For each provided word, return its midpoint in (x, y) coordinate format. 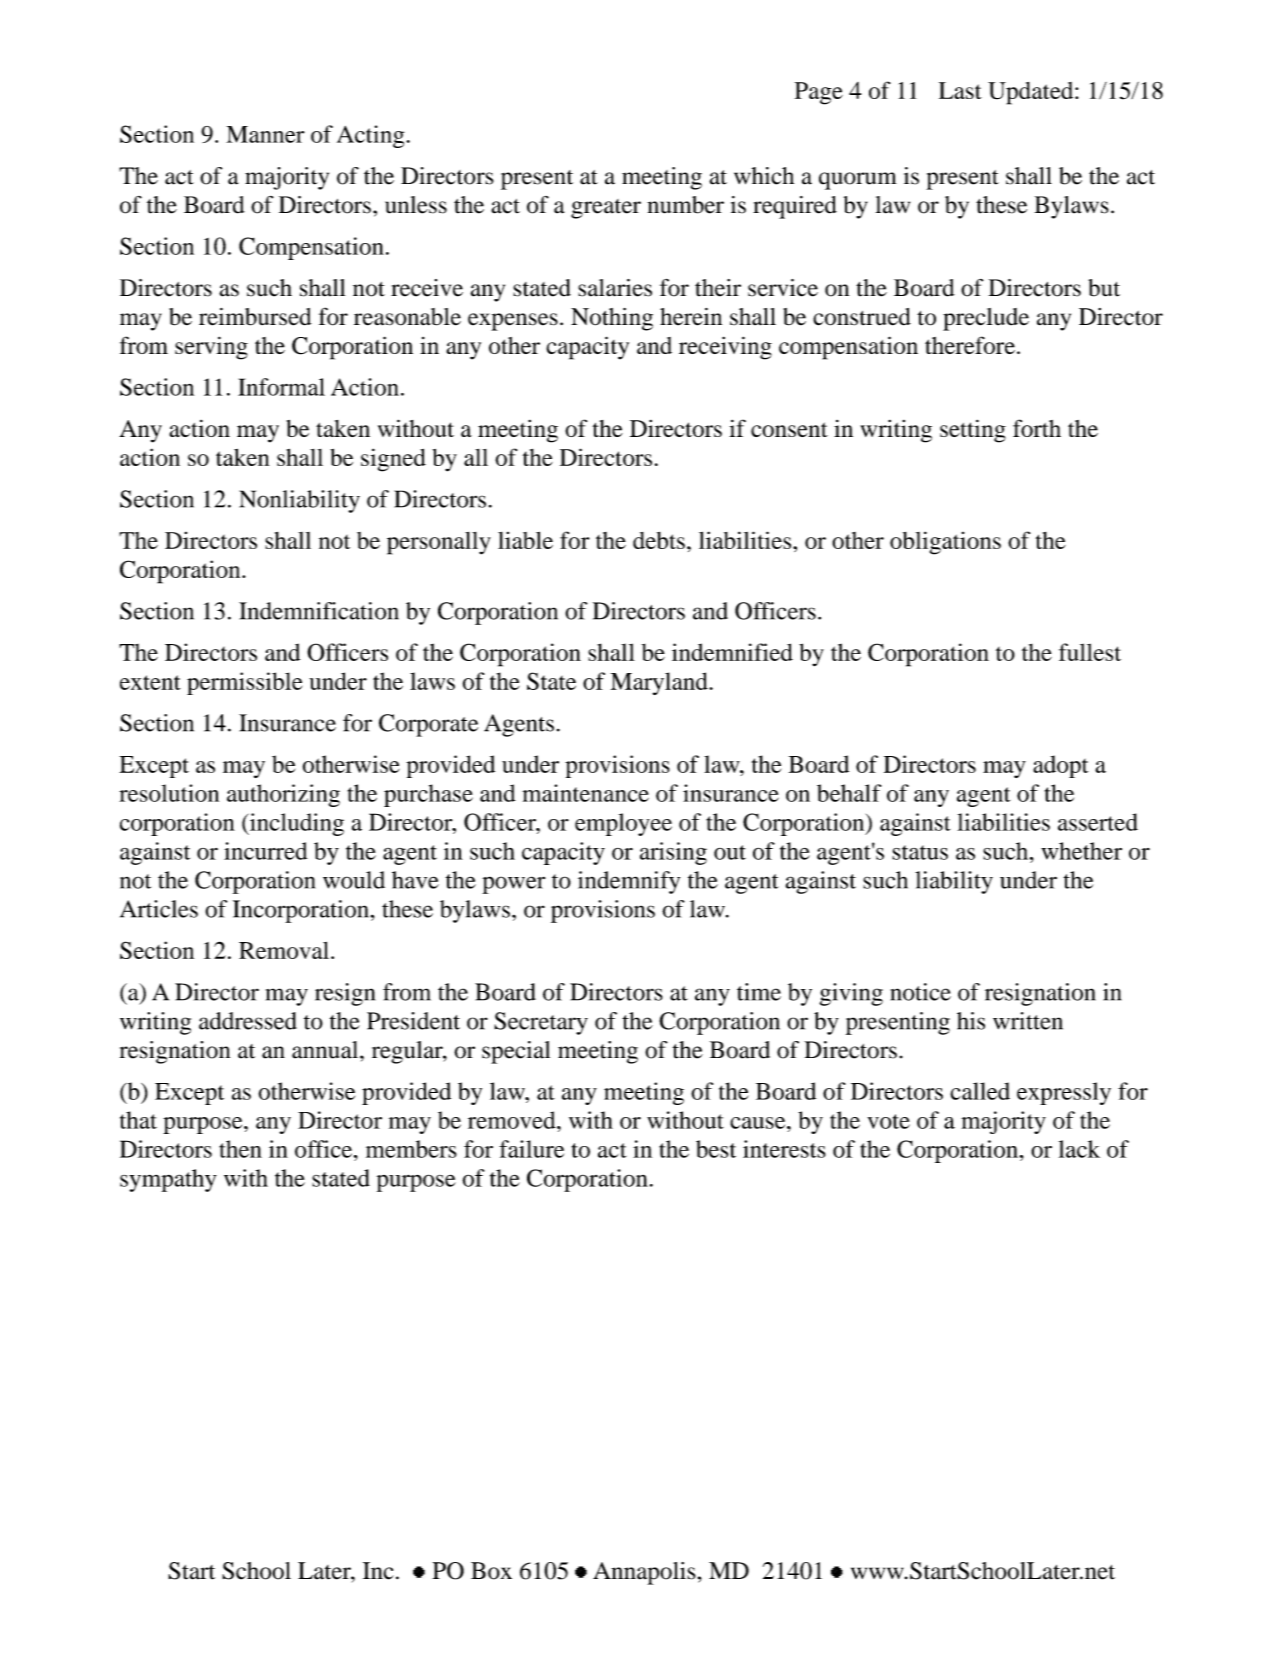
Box (491, 1571)
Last (960, 90)
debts (659, 540)
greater (606, 209)
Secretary (541, 1023)
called (980, 1091)
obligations (945, 543)
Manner (265, 134)
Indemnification (319, 611)
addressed (248, 1021)
